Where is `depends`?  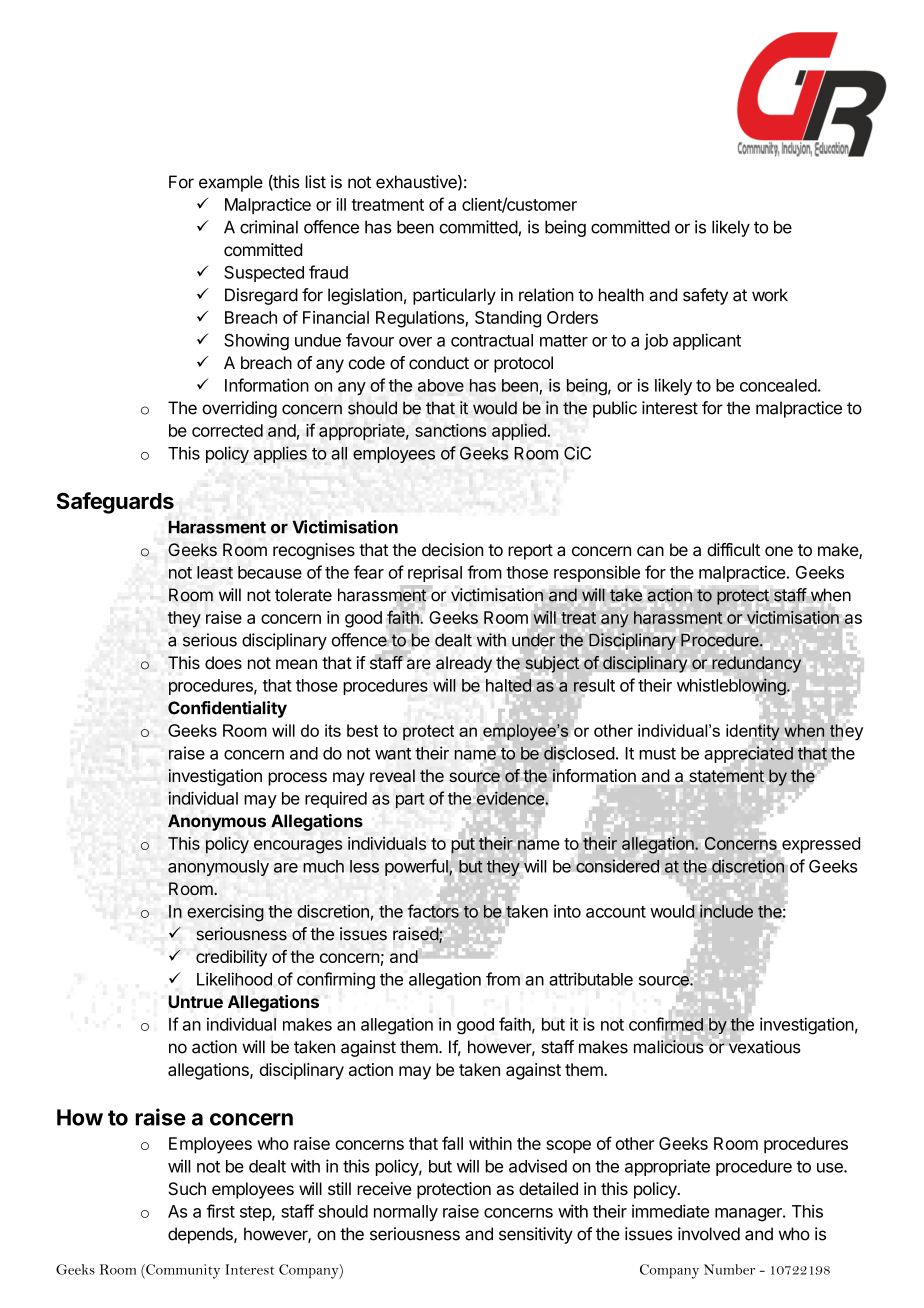
depends is located at coordinates (201, 1235).
